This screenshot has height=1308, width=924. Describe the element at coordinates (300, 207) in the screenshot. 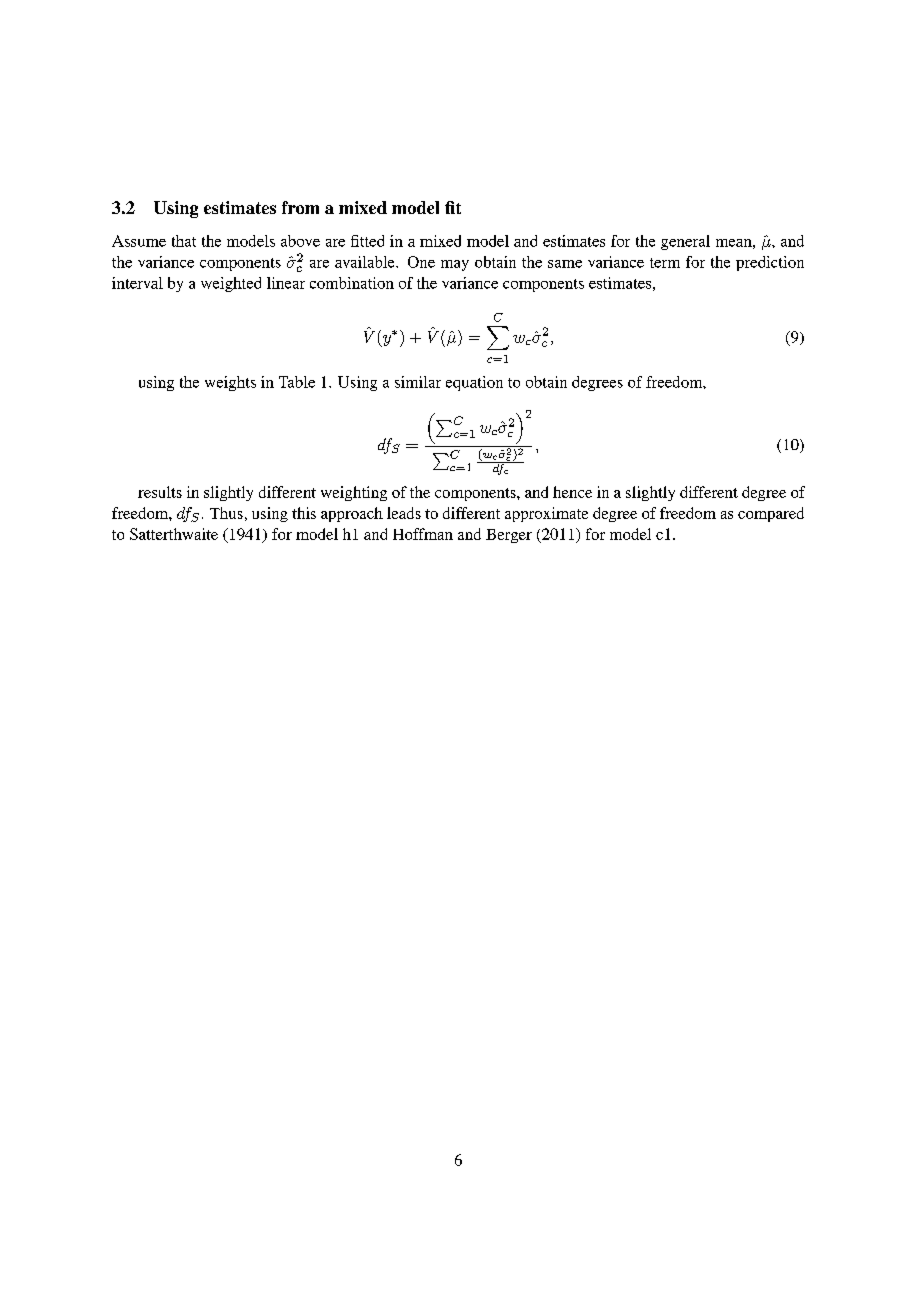

I see `from` at that location.
